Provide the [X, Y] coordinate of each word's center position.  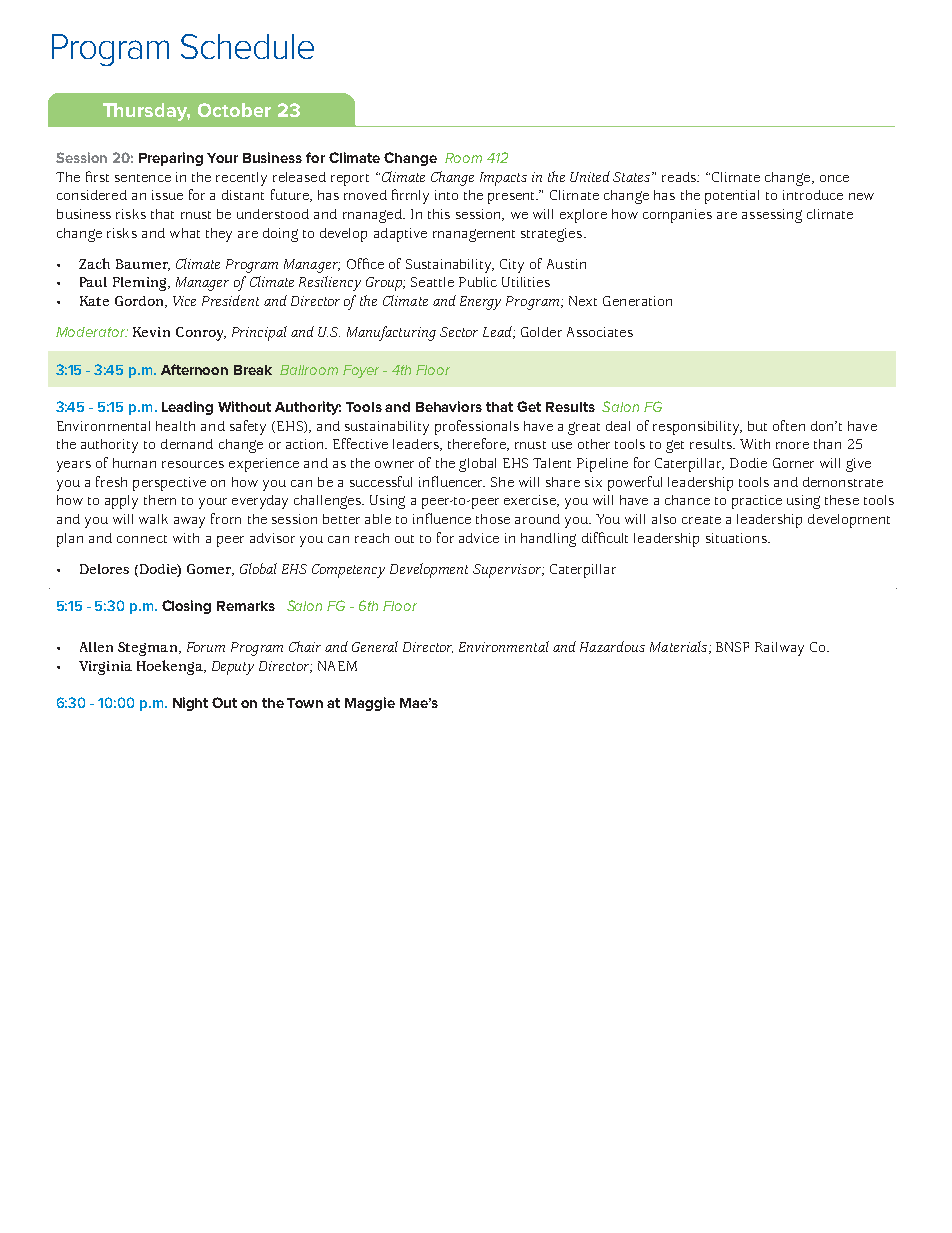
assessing [772, 216]
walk [153, 519]
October [234, 110]
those [493, 519]
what [185, 233]
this [439, 214]
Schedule [247, 46]
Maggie [370, 704]
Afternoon [194, 369]
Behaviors [449, 406]
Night [190, 704]
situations [737, 538]
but [757, 426]
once [834, 178]
